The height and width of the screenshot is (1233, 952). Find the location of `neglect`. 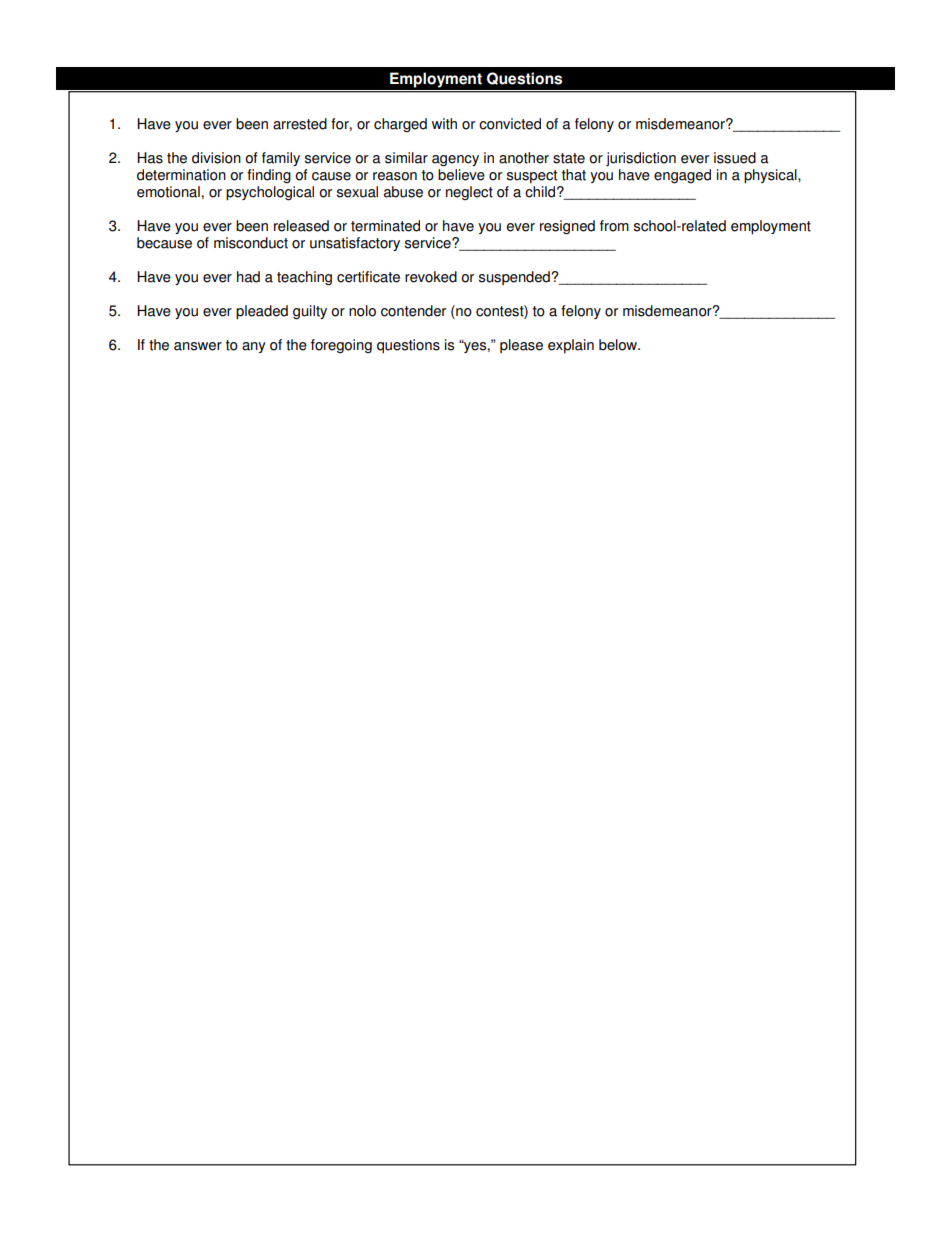

neglect is located at coordinates (469, 193).
